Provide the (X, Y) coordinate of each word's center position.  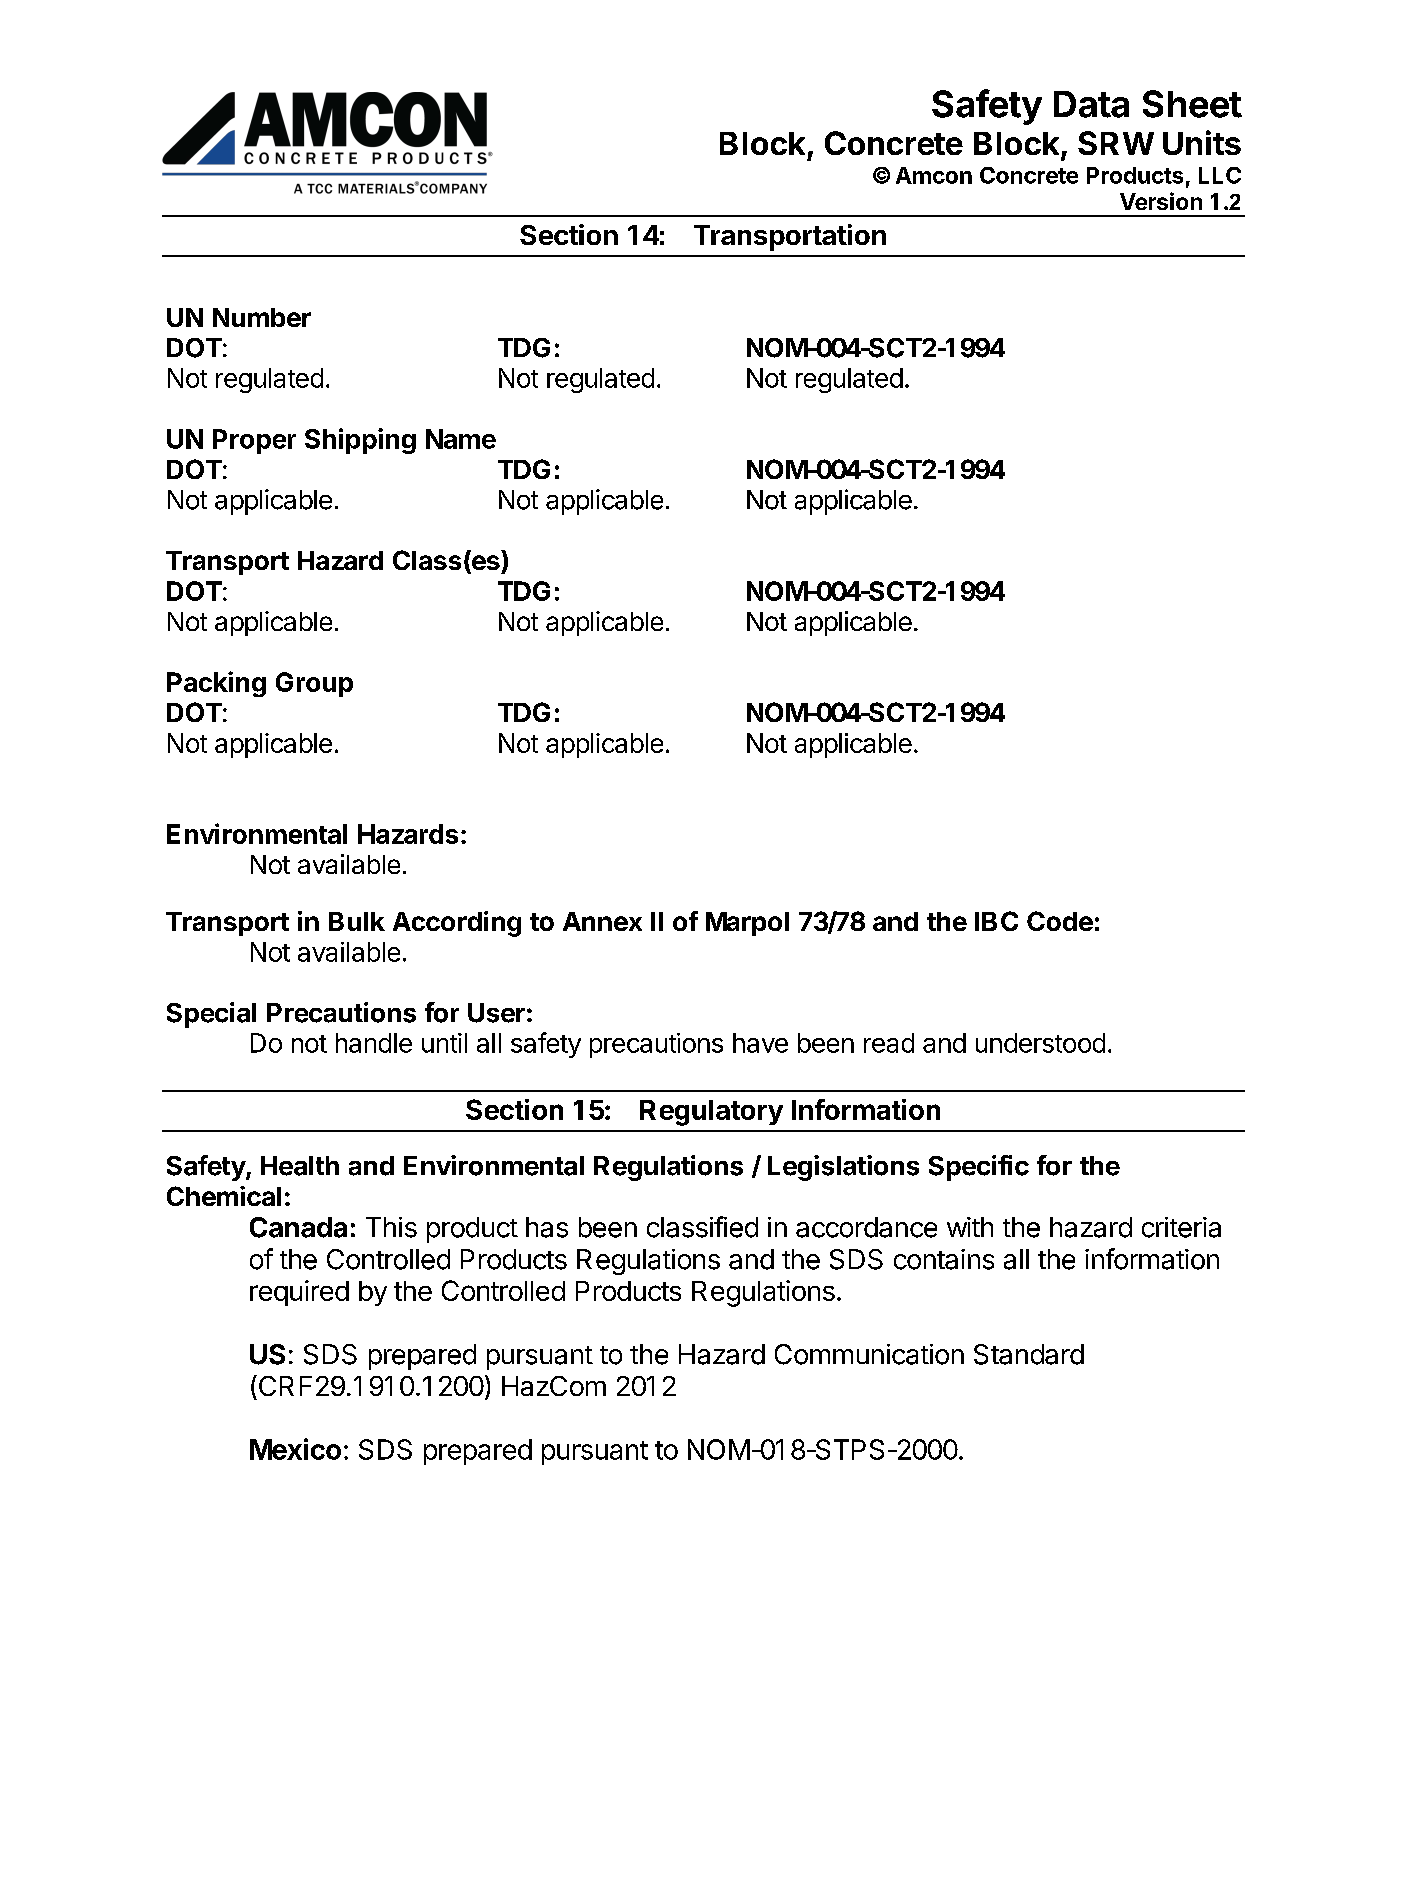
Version (1161, 201)
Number (262, 317)
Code (1060, 921)
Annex (602, 921)
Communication (869, 1354)
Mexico (295, 1449)
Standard (1029, 1354)
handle (374, 1043)
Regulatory (711, 1113)
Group (314, 684)
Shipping (360, 441)
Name (461, 439)
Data (1091, 104)
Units (1202, 142)
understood (1040, 1043)
